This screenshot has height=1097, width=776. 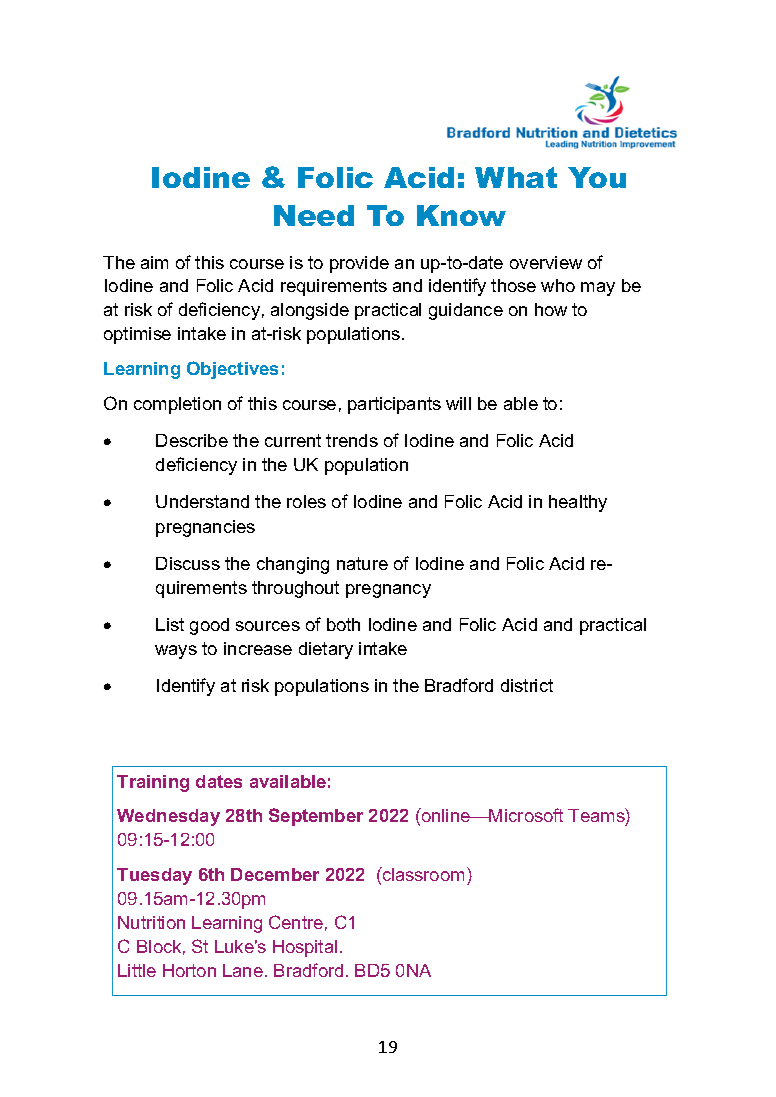 I want to click on ways, so click(x=176, y=652).
